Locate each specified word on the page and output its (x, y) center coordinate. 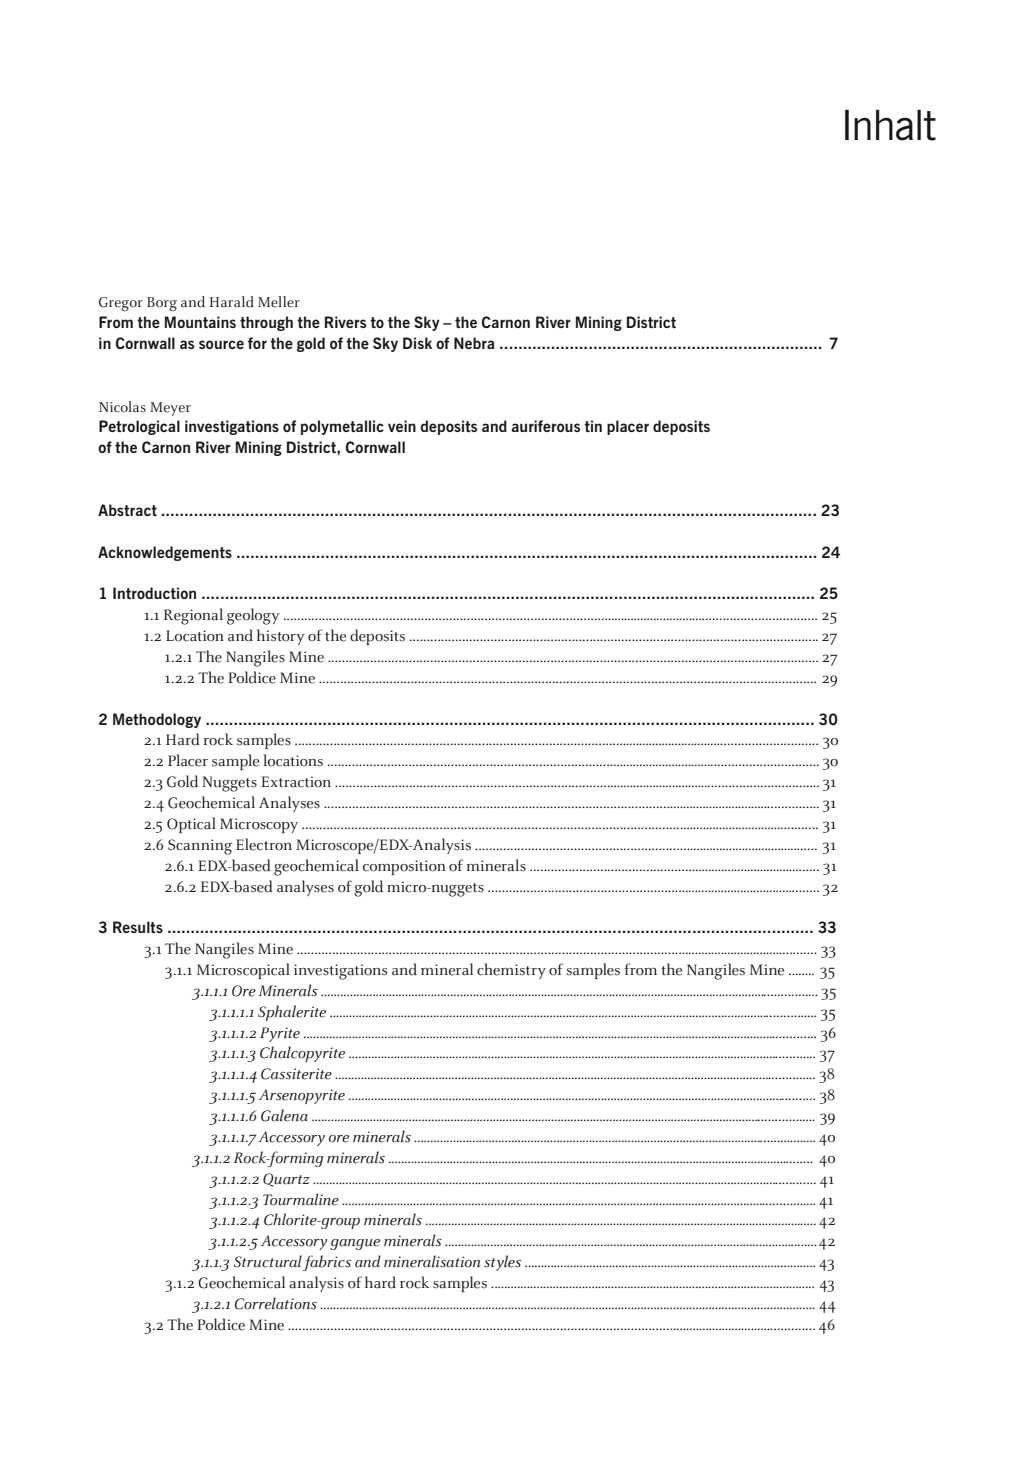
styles (502, 1263)
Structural (268, 1261)
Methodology (157, 720)
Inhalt (890, 125)
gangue (355, 1244)
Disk (417, 343)
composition (404, 867)
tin (593, 426)
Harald (231, 302)
